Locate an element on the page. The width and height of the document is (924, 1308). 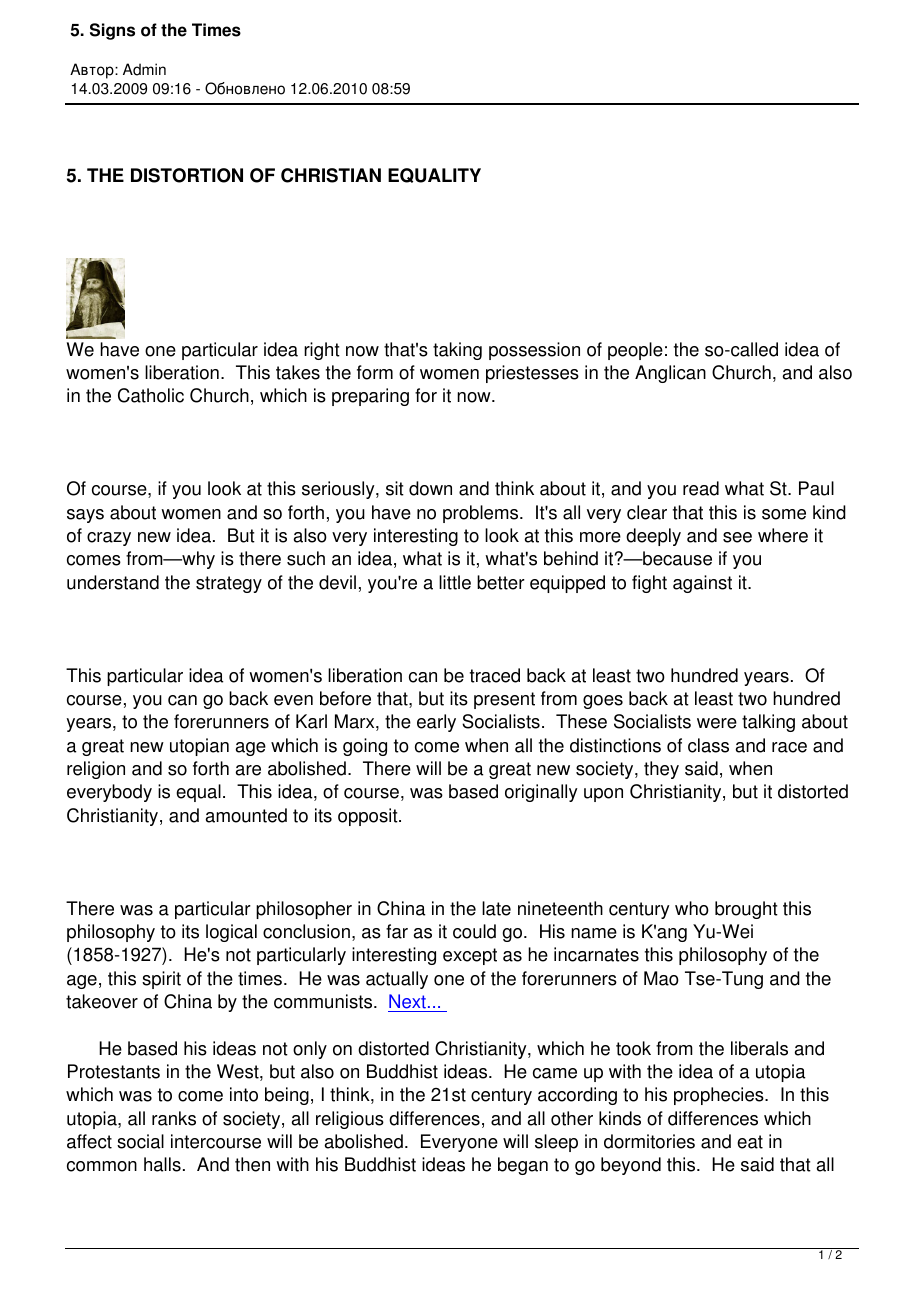
strategy is located at coordinates (229, 584).
